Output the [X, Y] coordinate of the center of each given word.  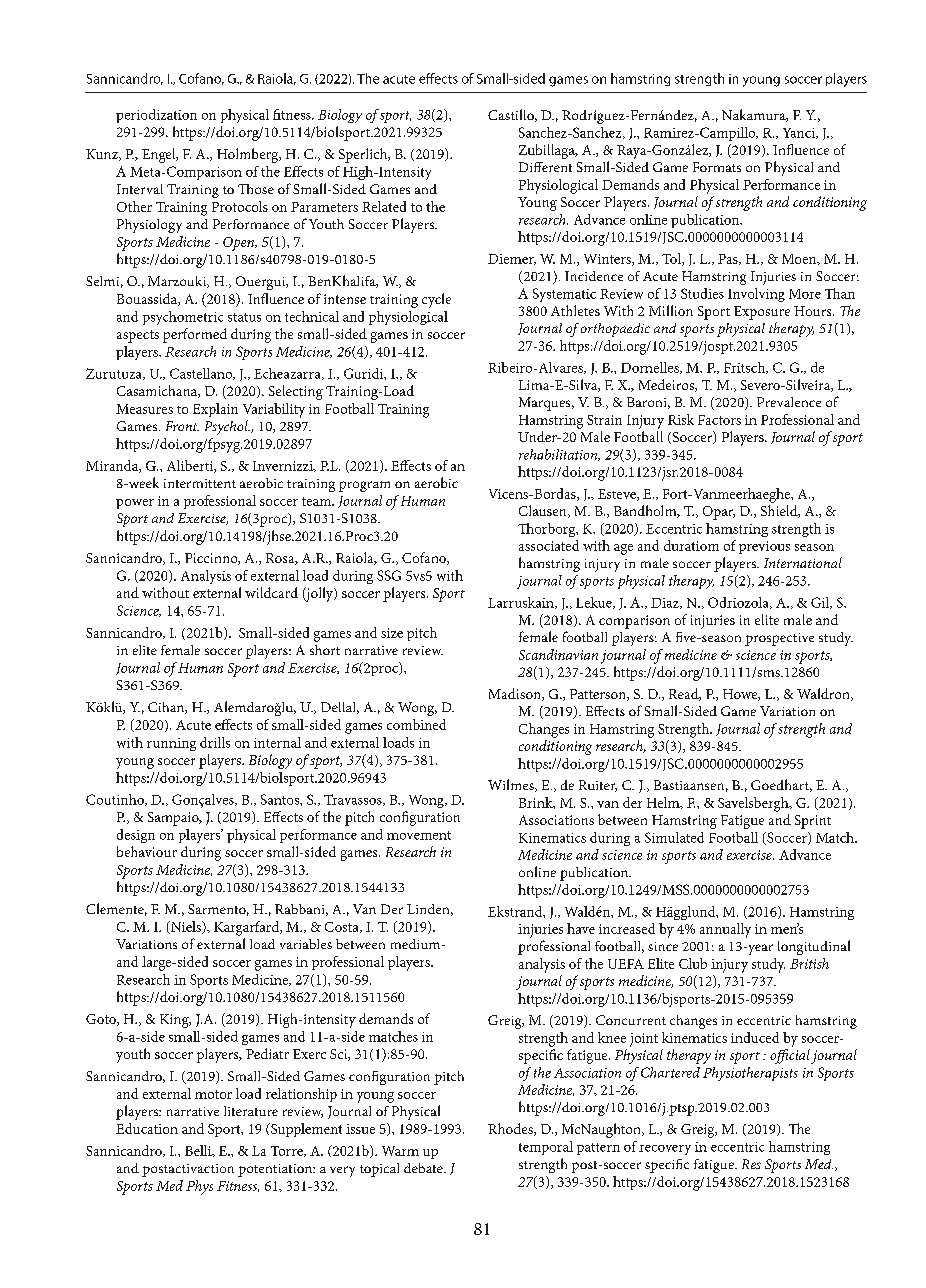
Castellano [202, 374]
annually [725, 930]
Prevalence [789, 402]
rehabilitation [559, 455]
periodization [156, 116]
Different [545, 167]
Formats [717, 167]
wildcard [271, 592]
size [392, 633]
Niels [186, 927]
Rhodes [511, 1129]
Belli [199, 1151]
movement [419, 835]
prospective [779, 639]
